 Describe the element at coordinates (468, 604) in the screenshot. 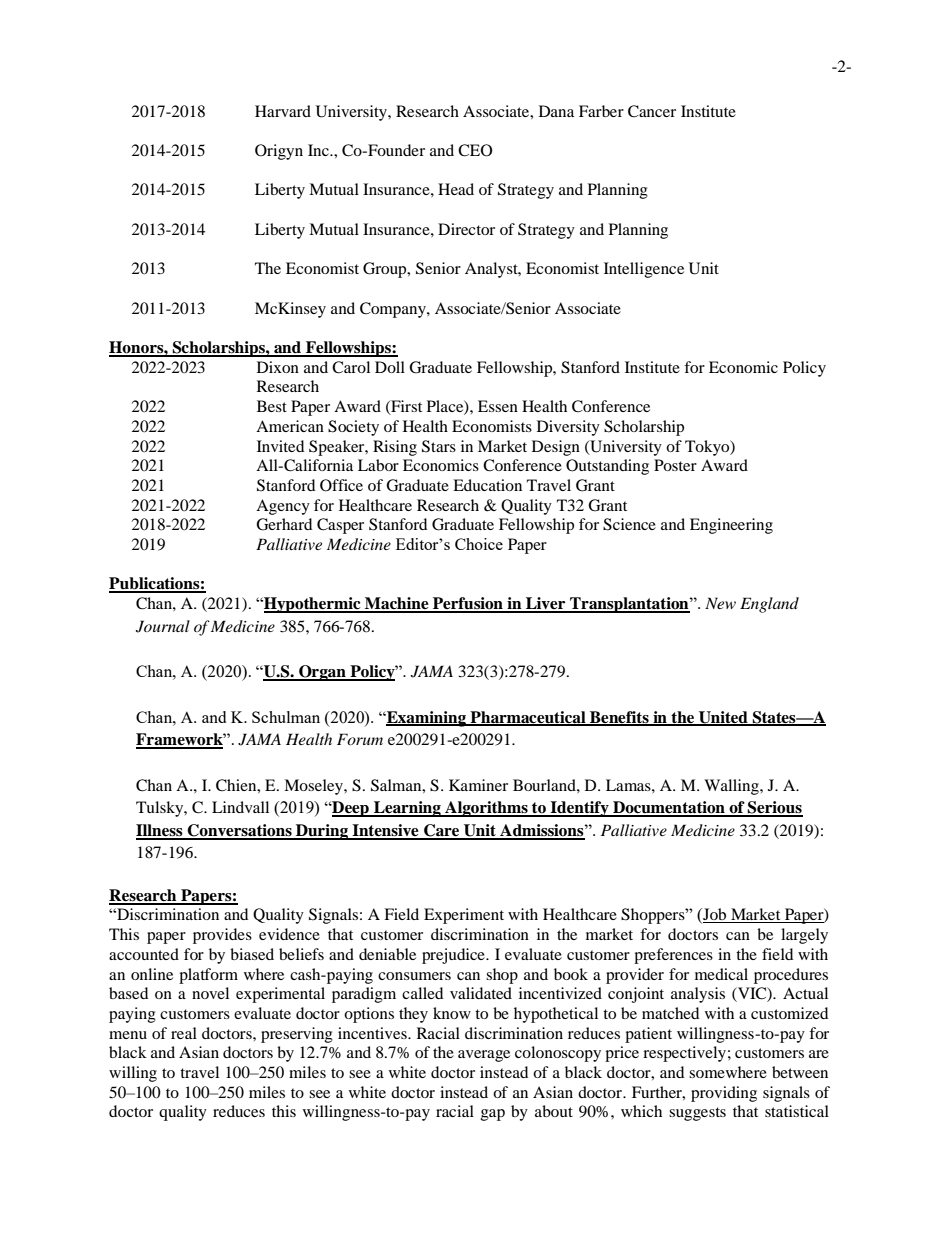

I see `Perfusion` at that location.
